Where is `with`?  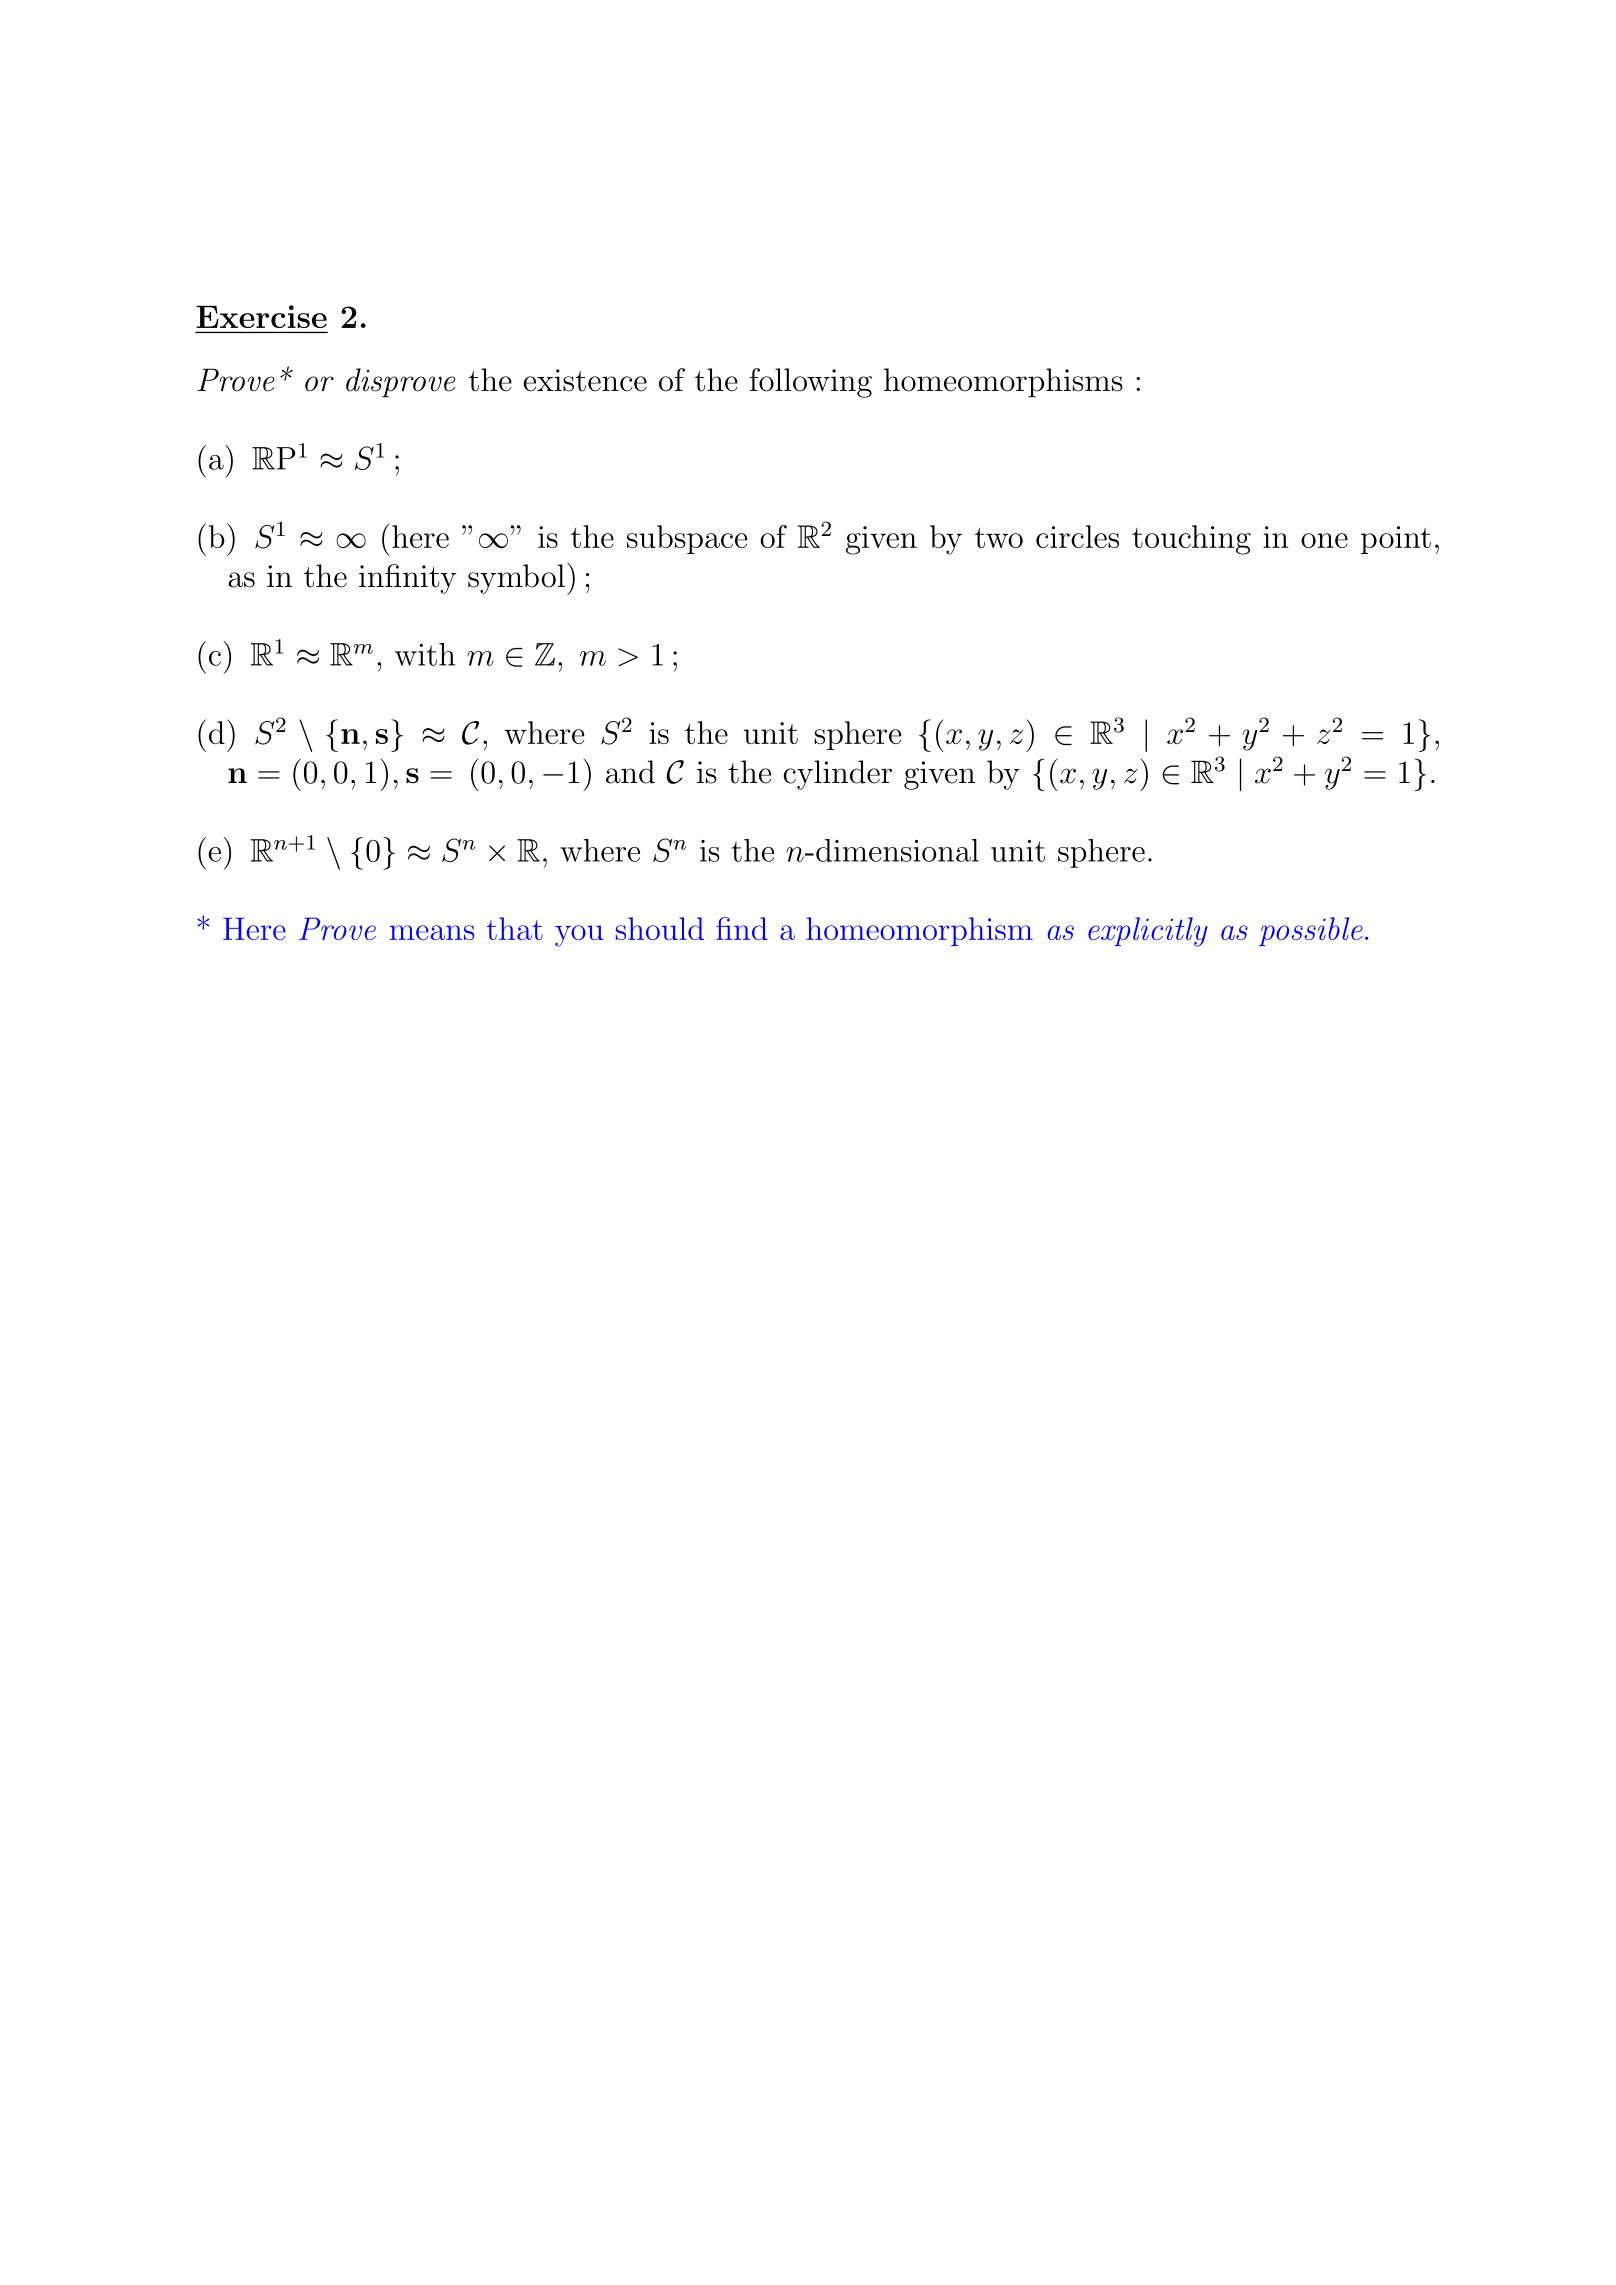
with is located at coordinates (425, 654).
